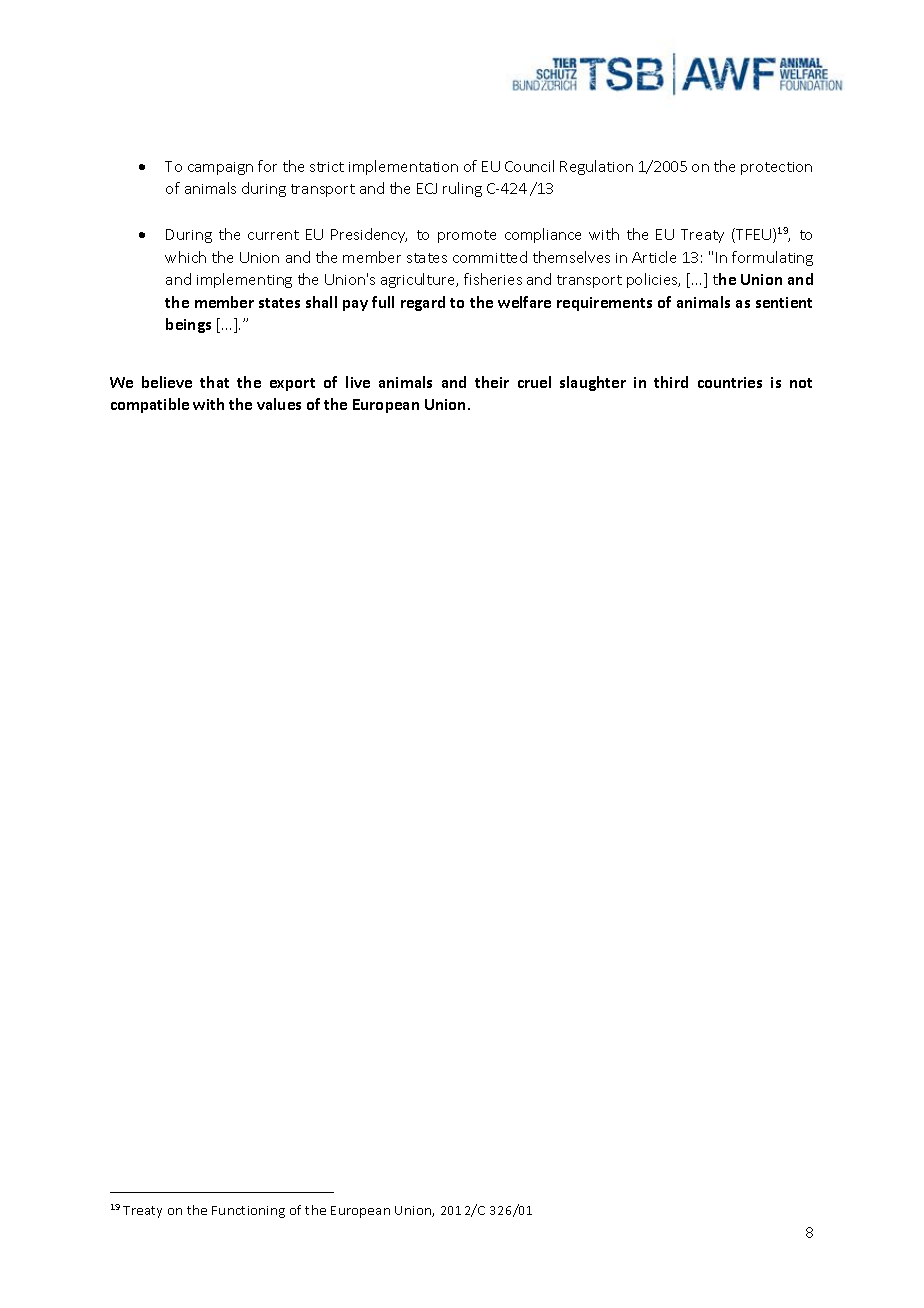 The height and width of the page is (1308, 924). What do you see at coordinates (776, 168) in the page?
I see `protection` at bounding box center [776, 168].
